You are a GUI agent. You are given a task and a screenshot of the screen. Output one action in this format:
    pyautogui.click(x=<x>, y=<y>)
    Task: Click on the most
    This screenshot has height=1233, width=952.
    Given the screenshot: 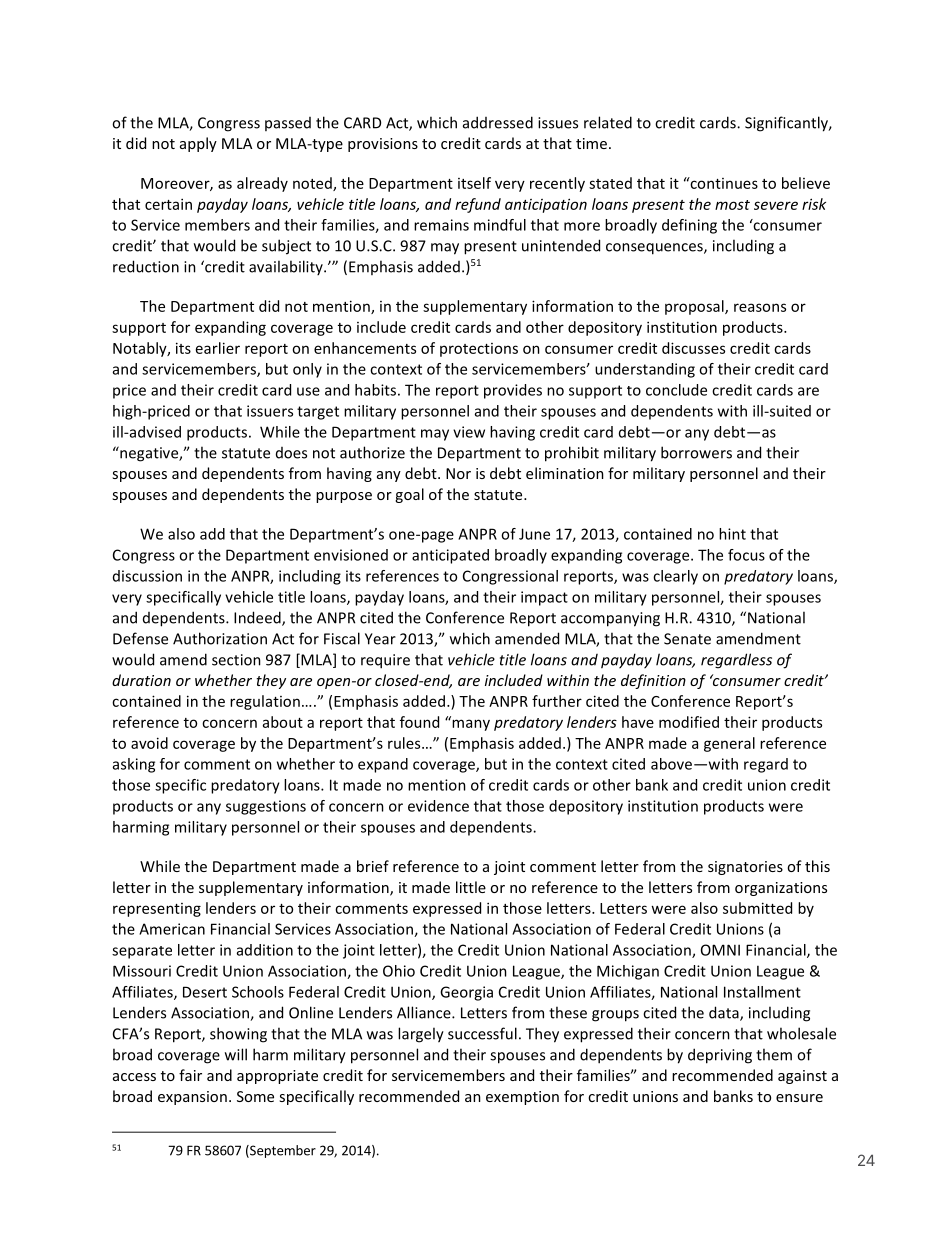 What is the action you would take?
    pyautogui.click(x=732, y=205)
